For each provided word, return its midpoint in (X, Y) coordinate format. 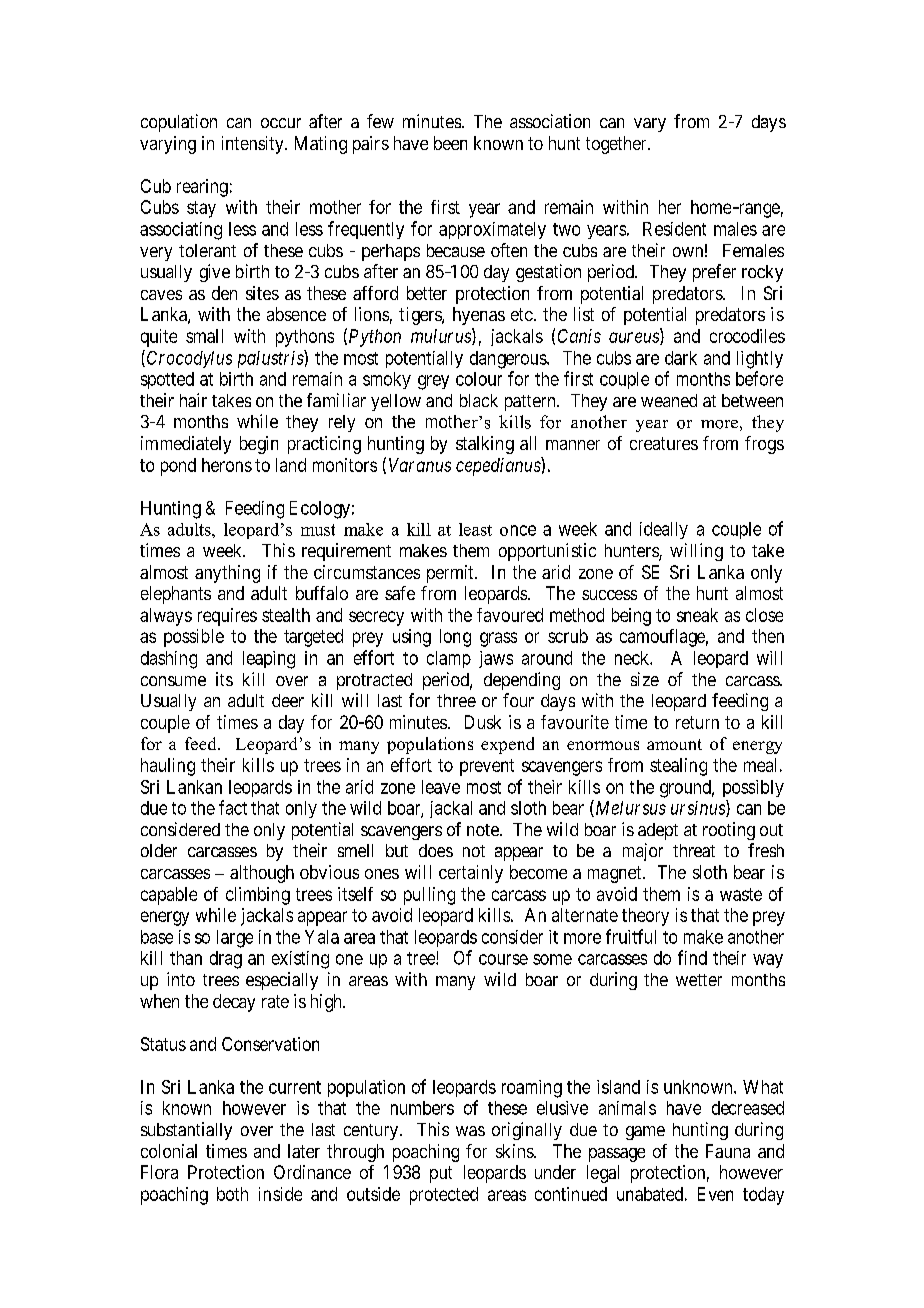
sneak (697, 615)
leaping (269, 660)
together (617, 145)
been (450, 143)
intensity (254, 145)
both (232, 1194)
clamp (449, 659)
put (441, 1174)
